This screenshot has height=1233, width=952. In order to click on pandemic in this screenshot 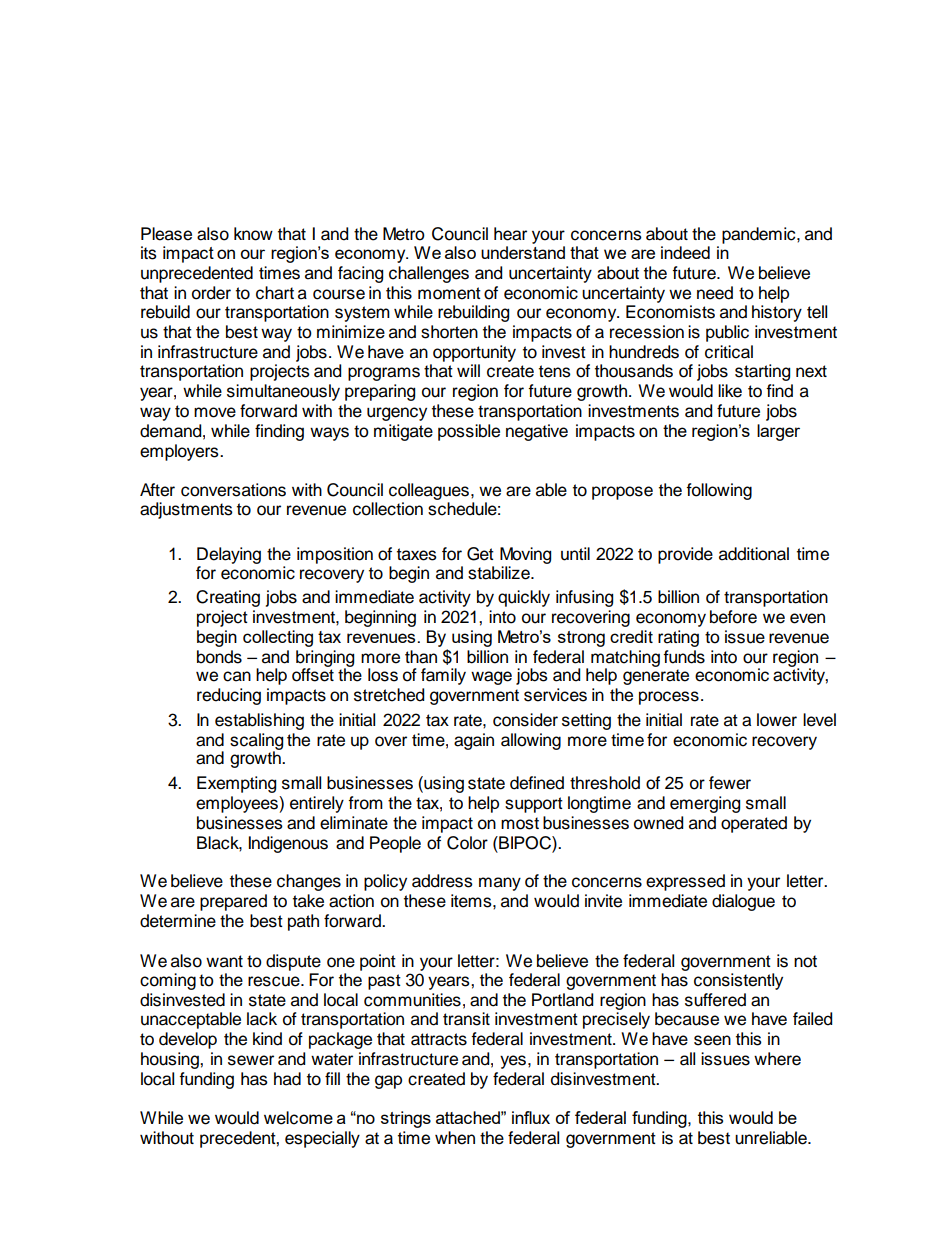, I will do `click(760, 235)`.
